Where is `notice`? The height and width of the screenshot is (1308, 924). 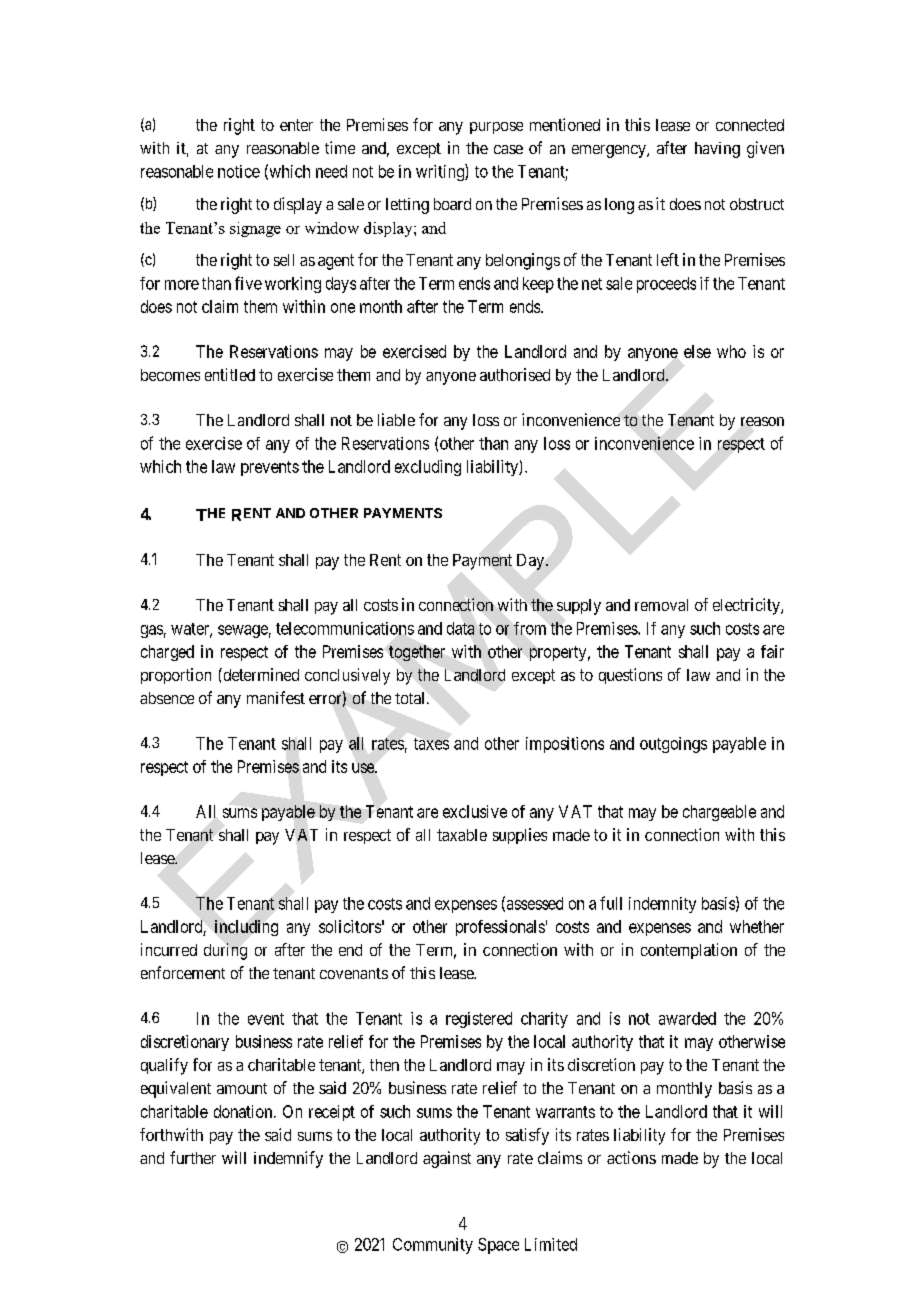 notice is located at coordinates (239, 171).
